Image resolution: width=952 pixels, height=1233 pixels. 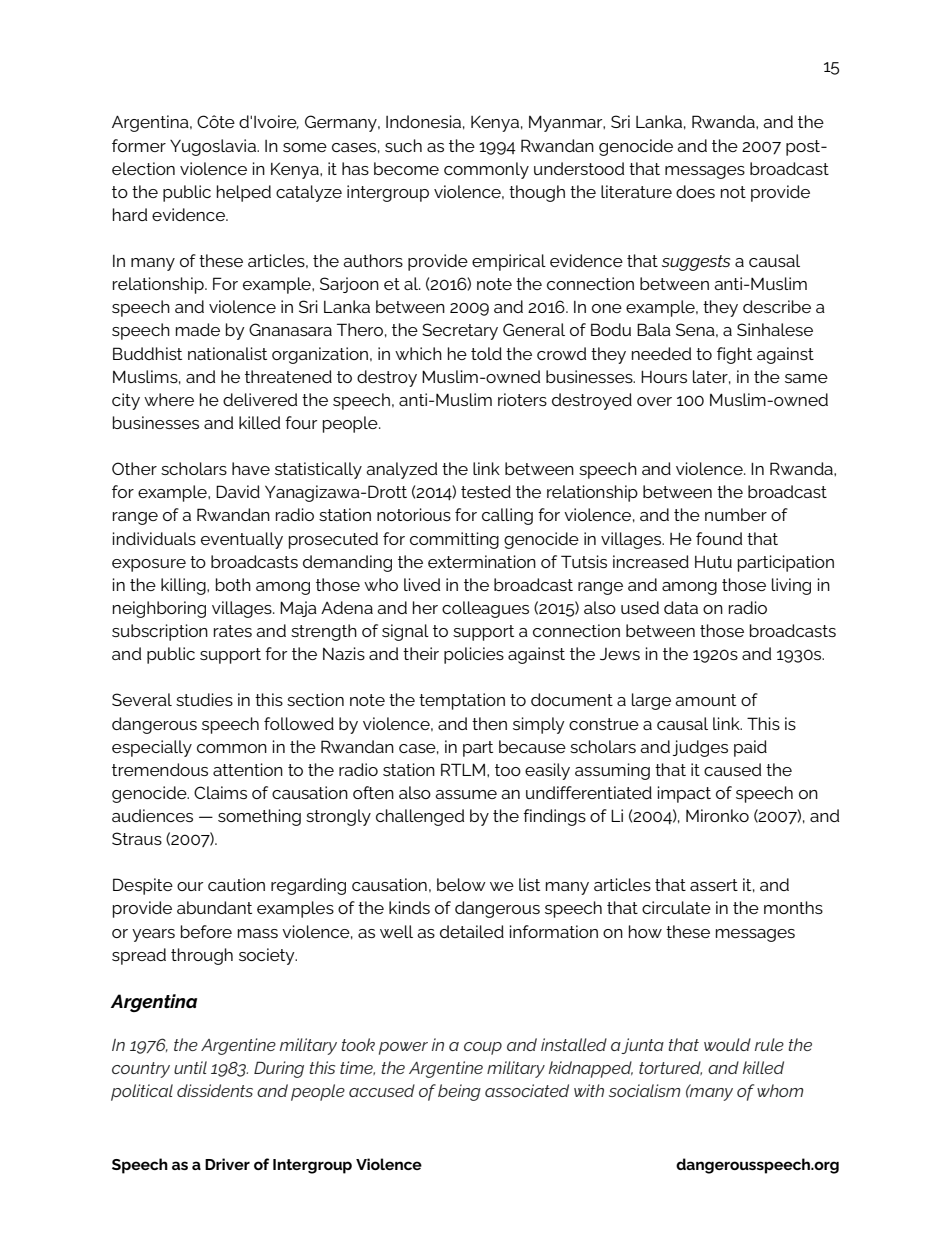 What do you see at coordinates (227, 1164) in the screenshot?
I see `Driver` at bounding box center [227, 1164].
